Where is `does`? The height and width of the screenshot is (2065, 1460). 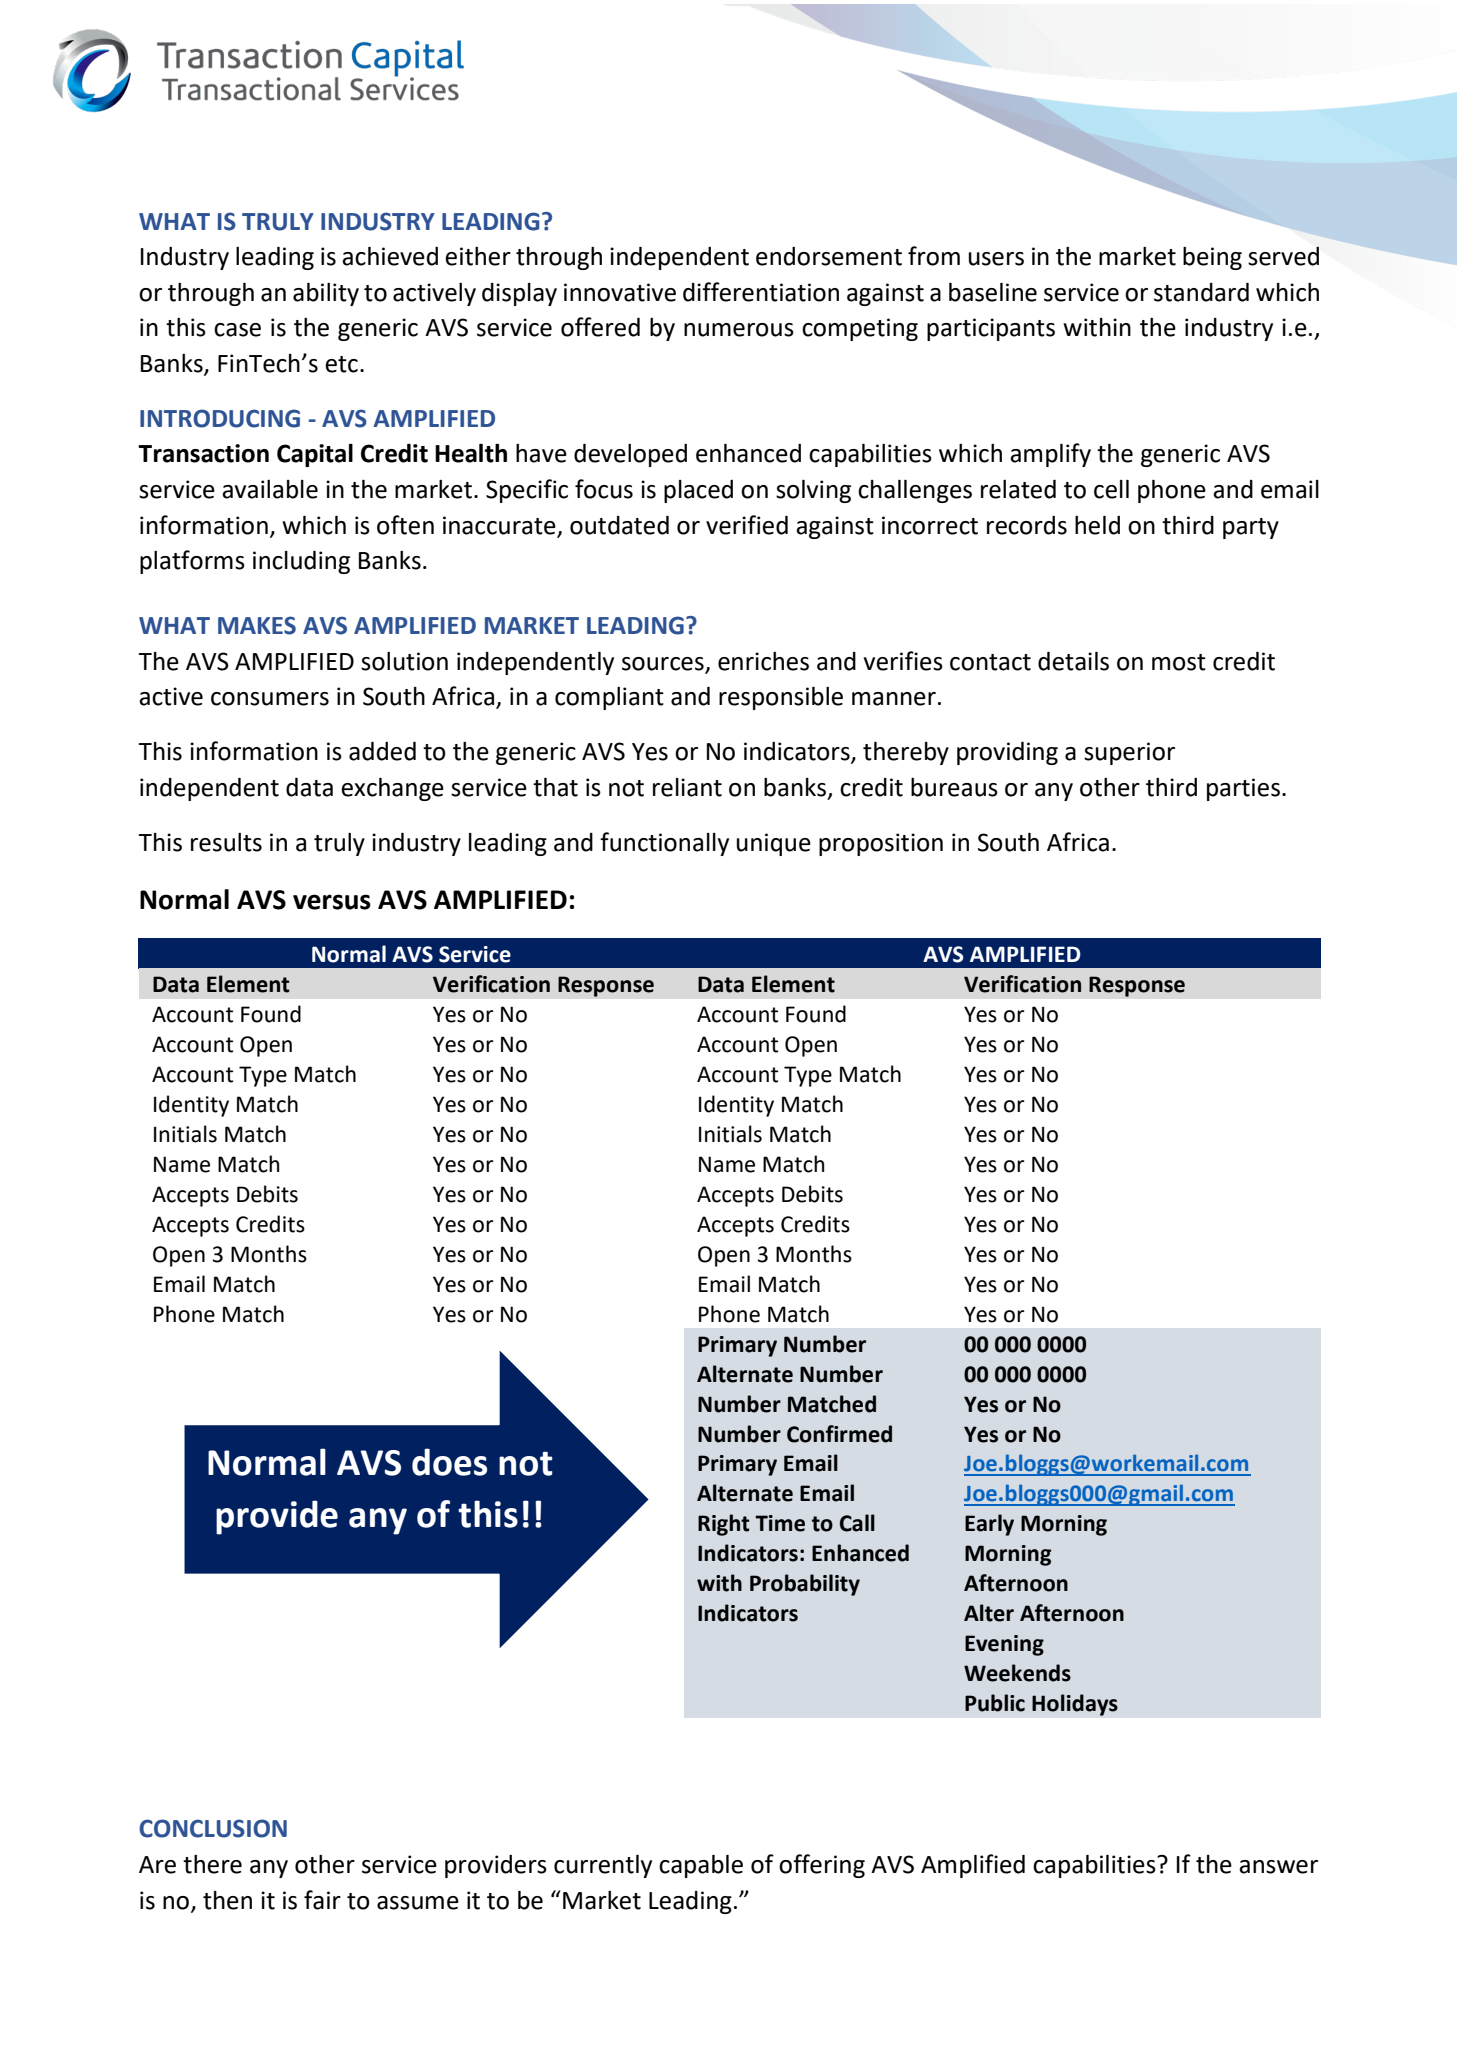 does is located at coordinates (449, 1462).
